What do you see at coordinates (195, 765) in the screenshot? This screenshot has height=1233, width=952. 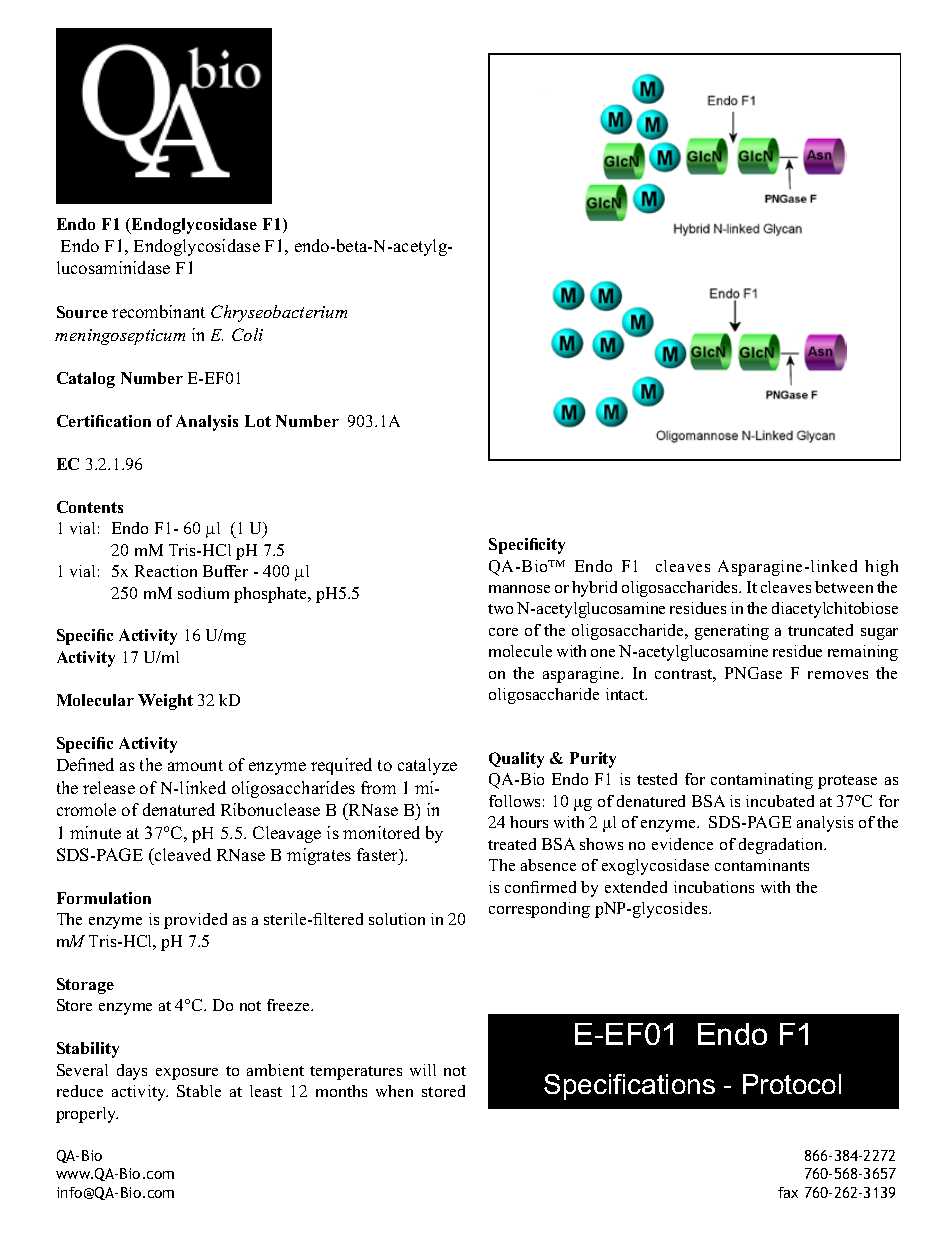 I see `amount` at bounding box center [195, 765].
